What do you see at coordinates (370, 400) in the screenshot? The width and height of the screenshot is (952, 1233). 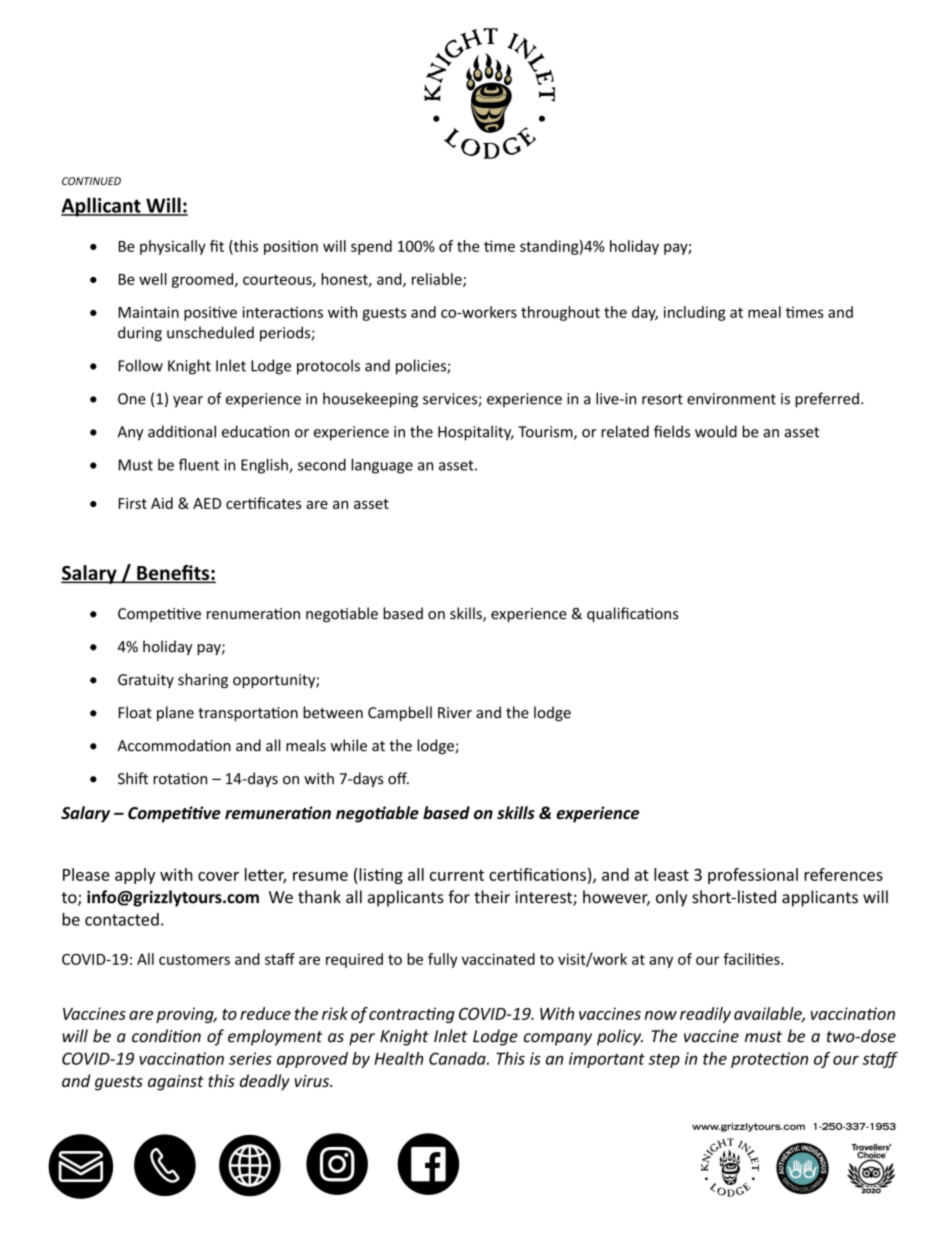 I see `housekeeping` at bounding box center [370, 400].
